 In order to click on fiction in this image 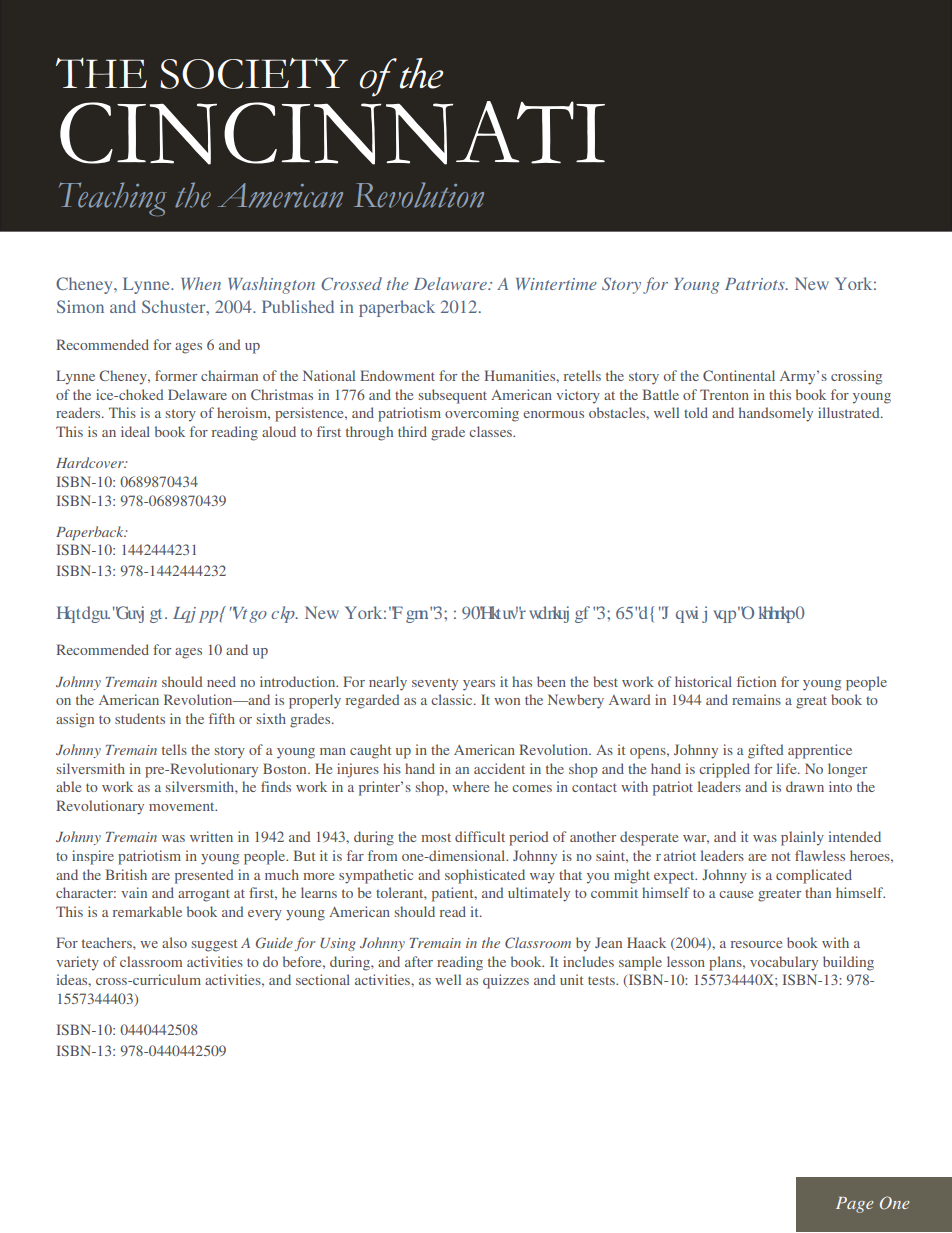, I will do `click(756, 681)`.
